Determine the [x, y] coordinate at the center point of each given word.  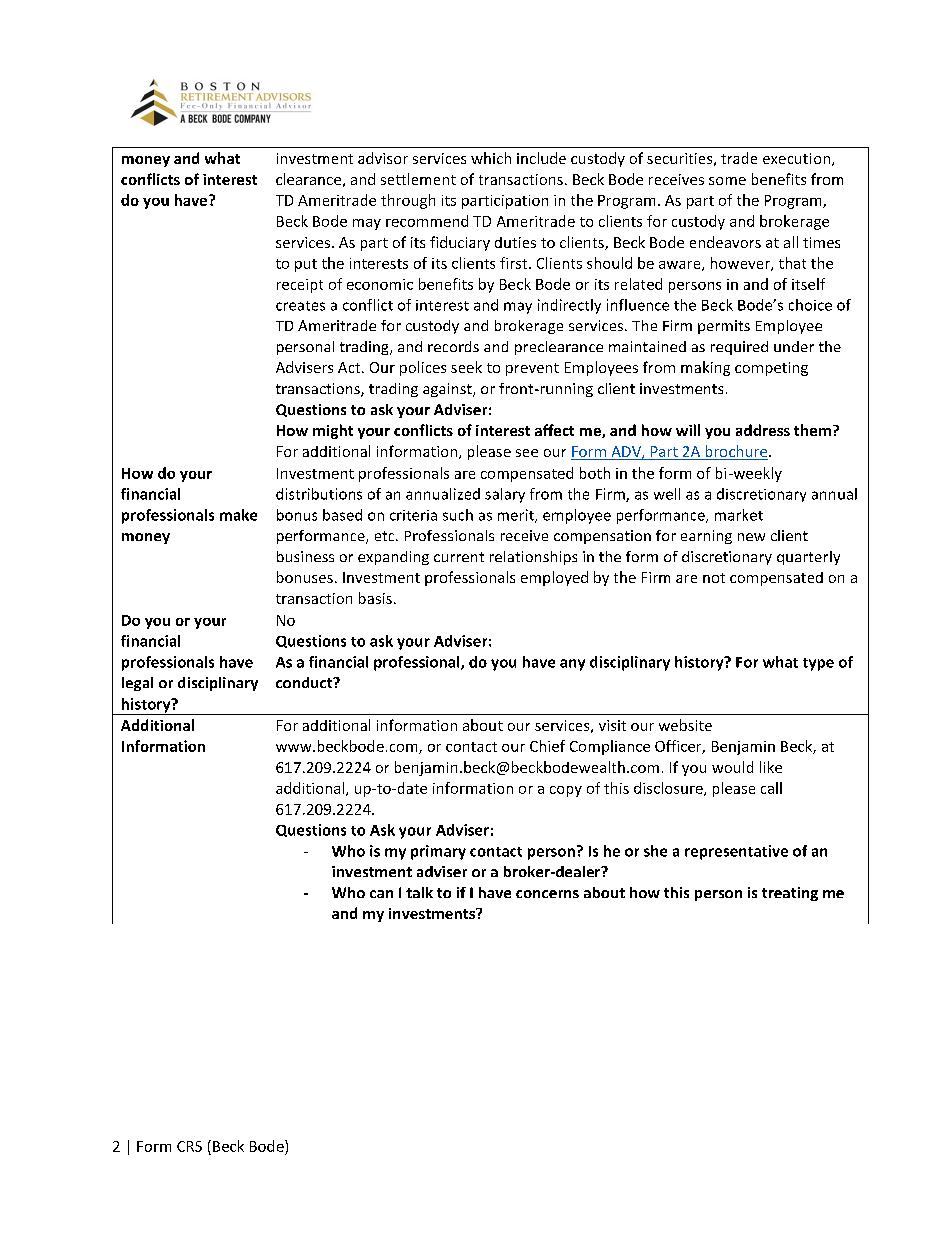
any [572, 665]
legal [137, 684]
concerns [547, 894]
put [306, 265]
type [818, 664]
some [727, 181]
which [491, 158]
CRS [189, 1146]
